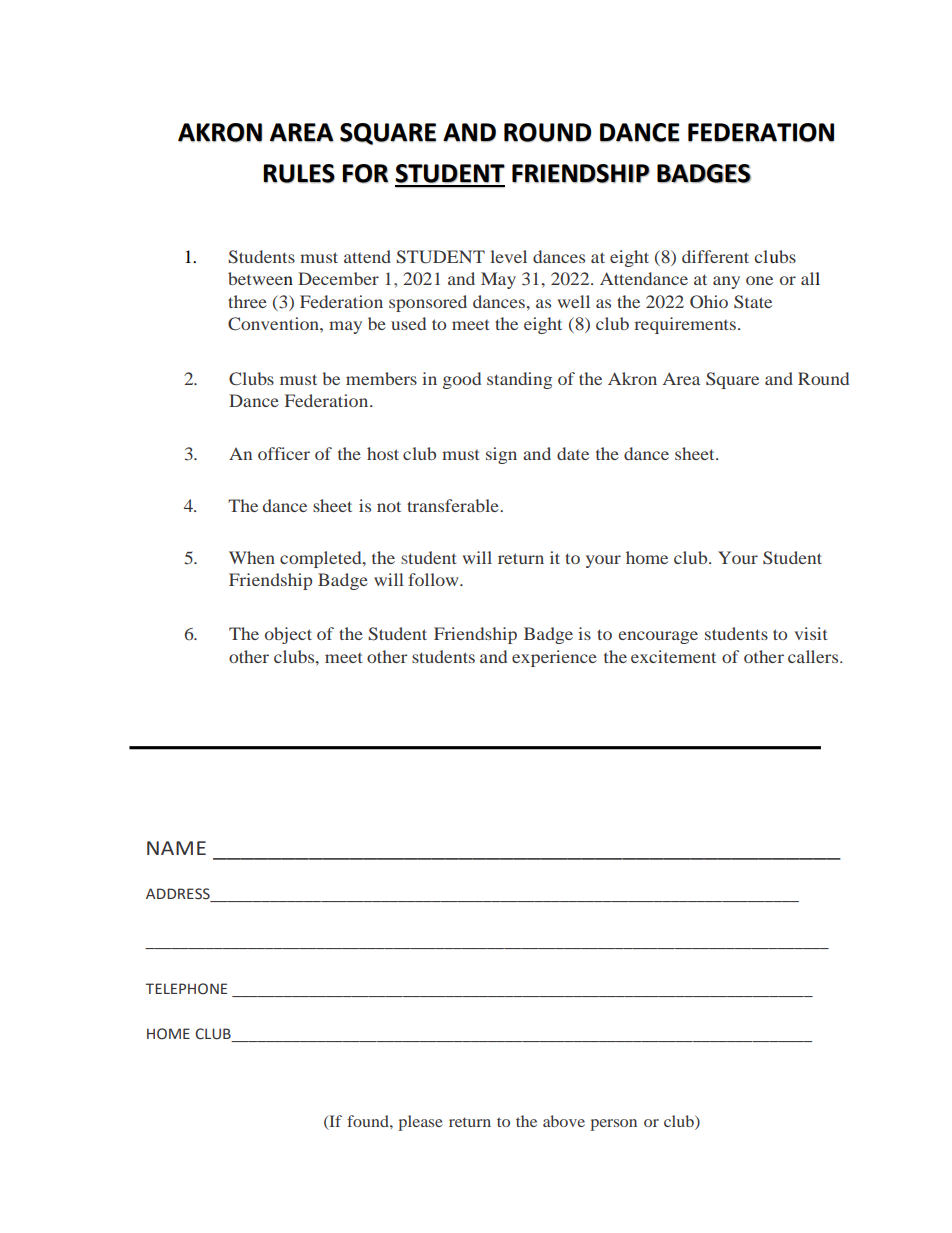 Image resolution: width=952 pixels, height=1233 pixels. I want to click on NAME, so click(176, 848).
